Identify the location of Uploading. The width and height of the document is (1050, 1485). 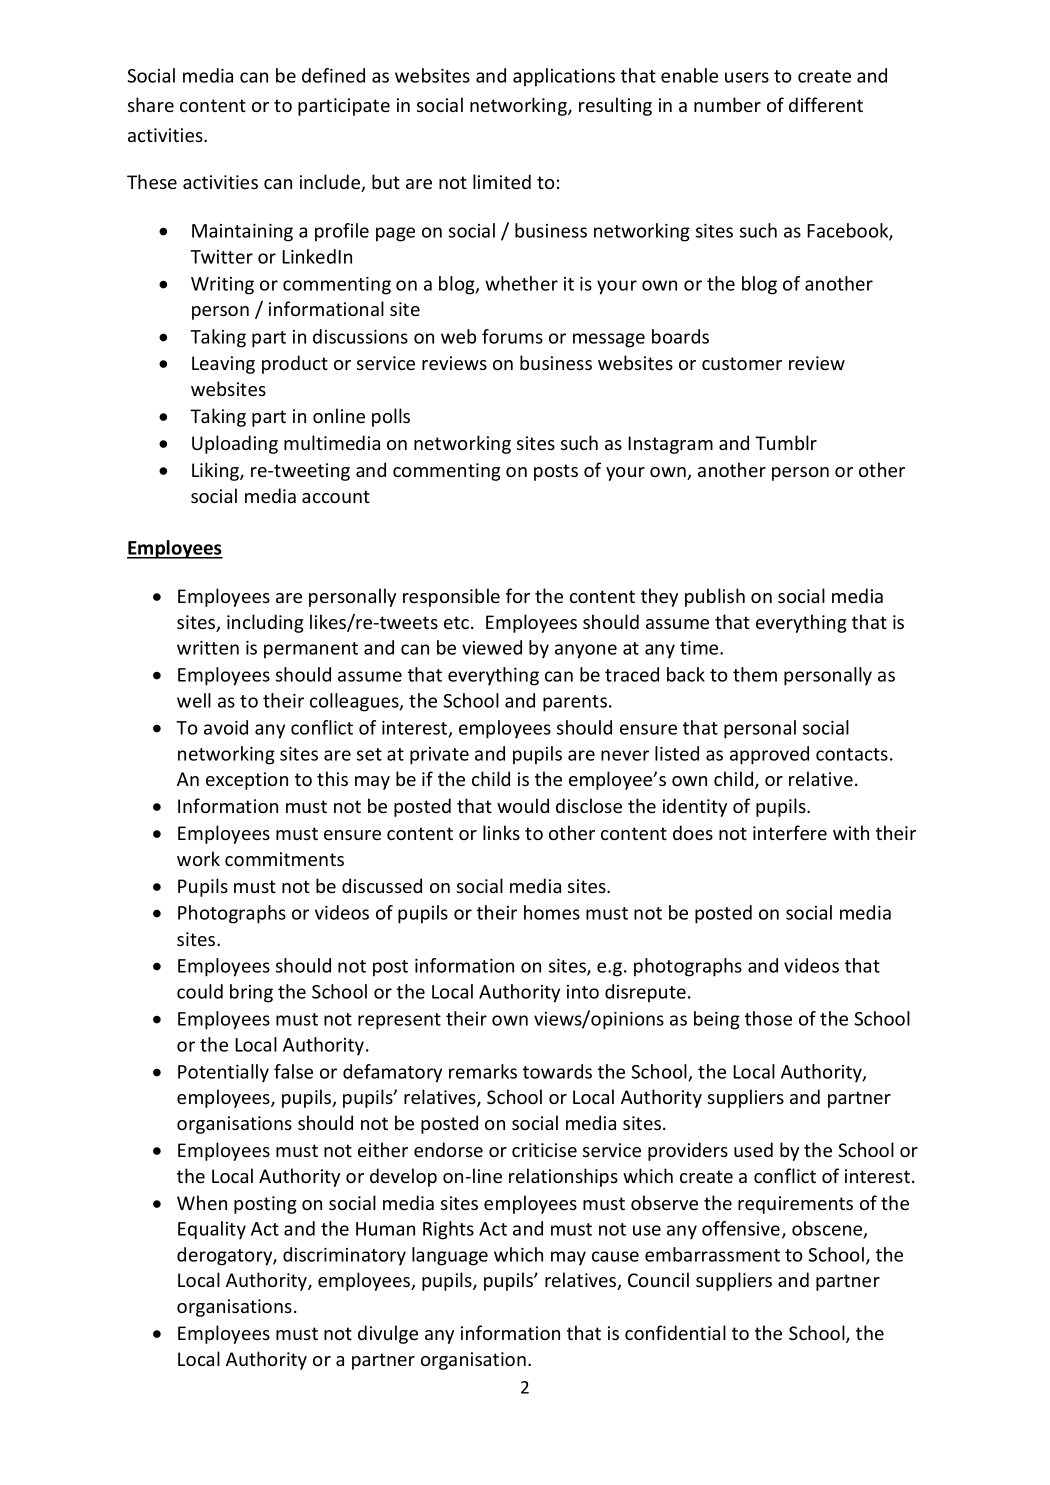
(235, 444).
